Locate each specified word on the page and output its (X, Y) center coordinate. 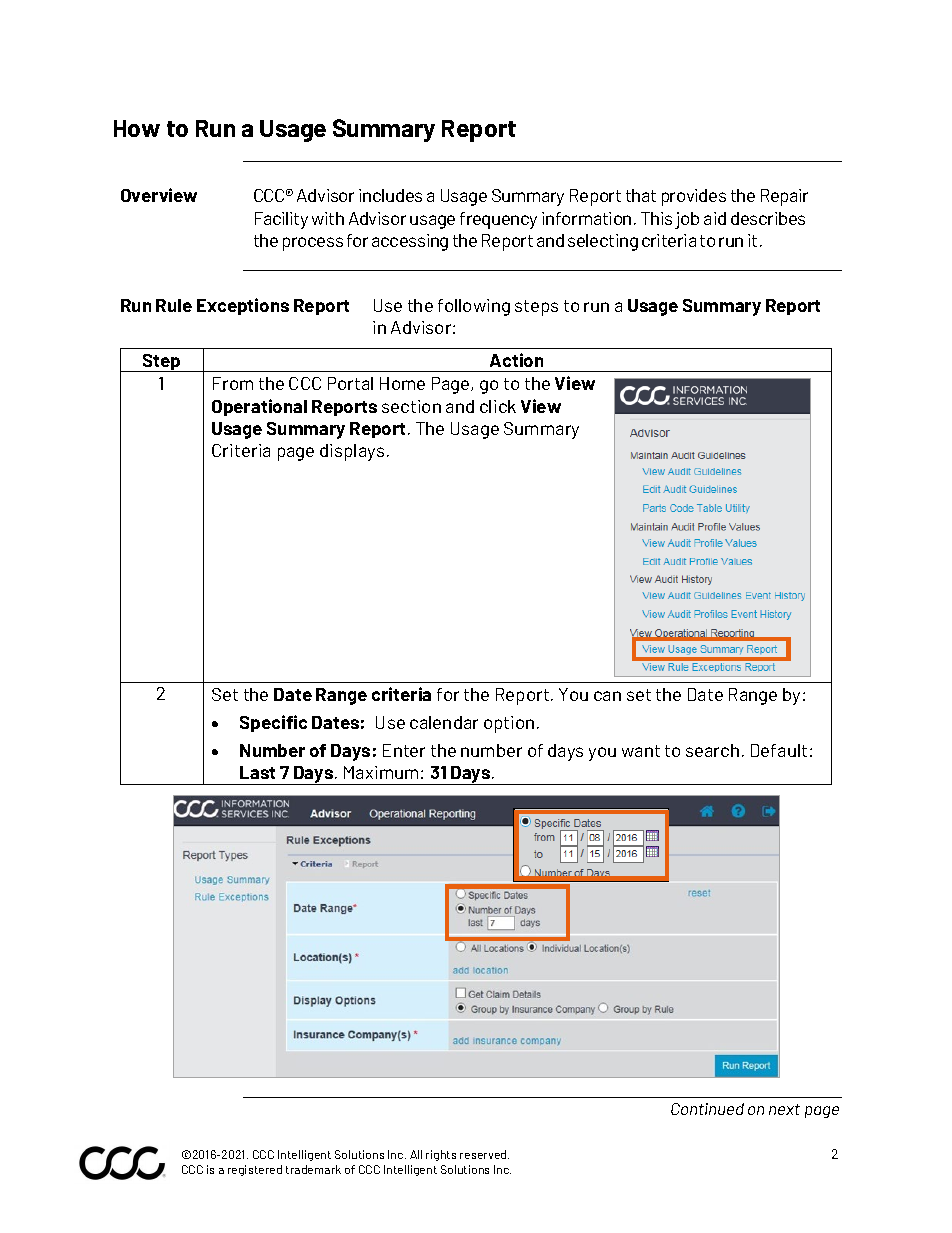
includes (390, 195)
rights (441, 1155)
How (137, 128)
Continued (707, 1109)
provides (694, 197)
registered (255, 1170)
